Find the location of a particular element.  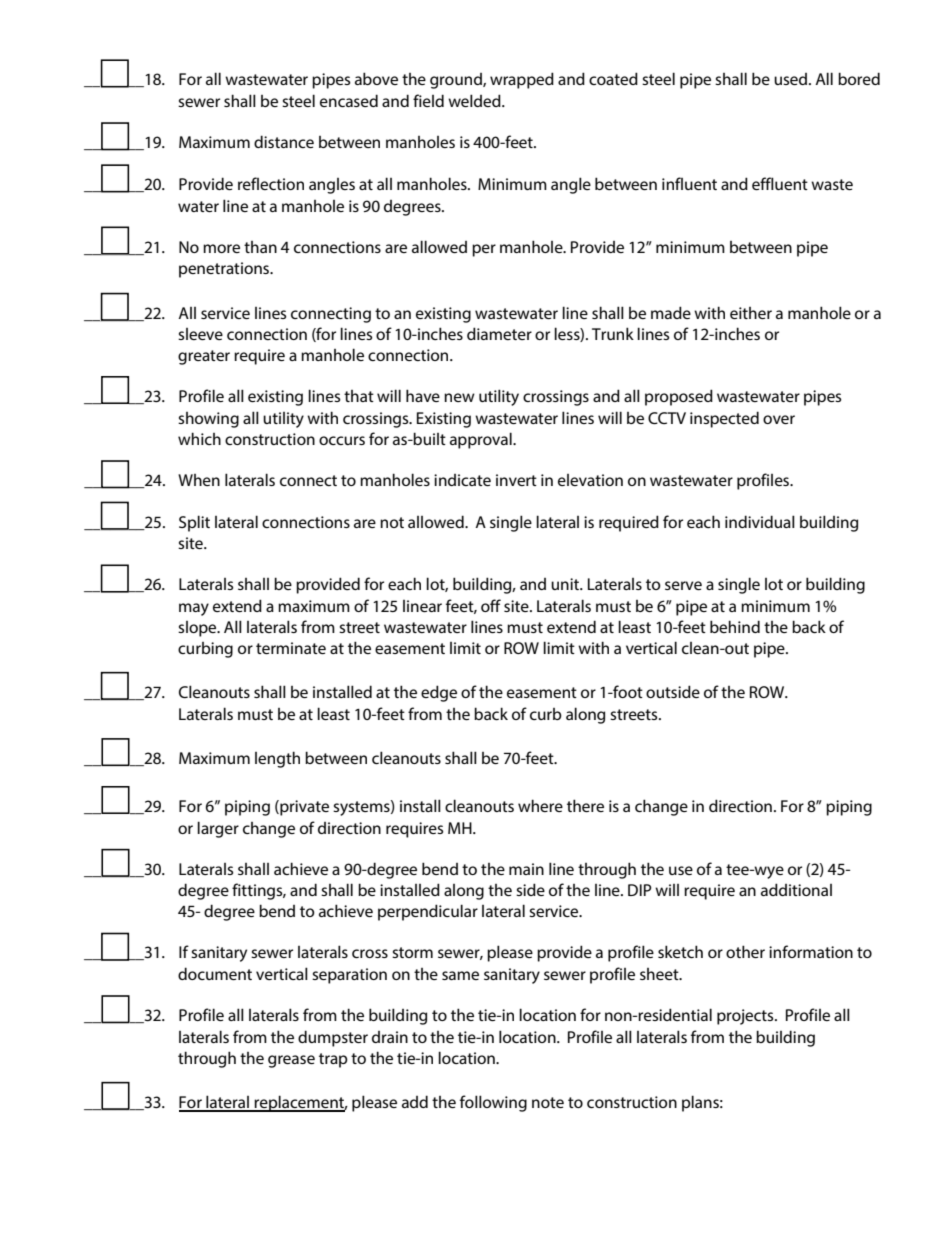

diameter is located at coordinates (499, 333).
